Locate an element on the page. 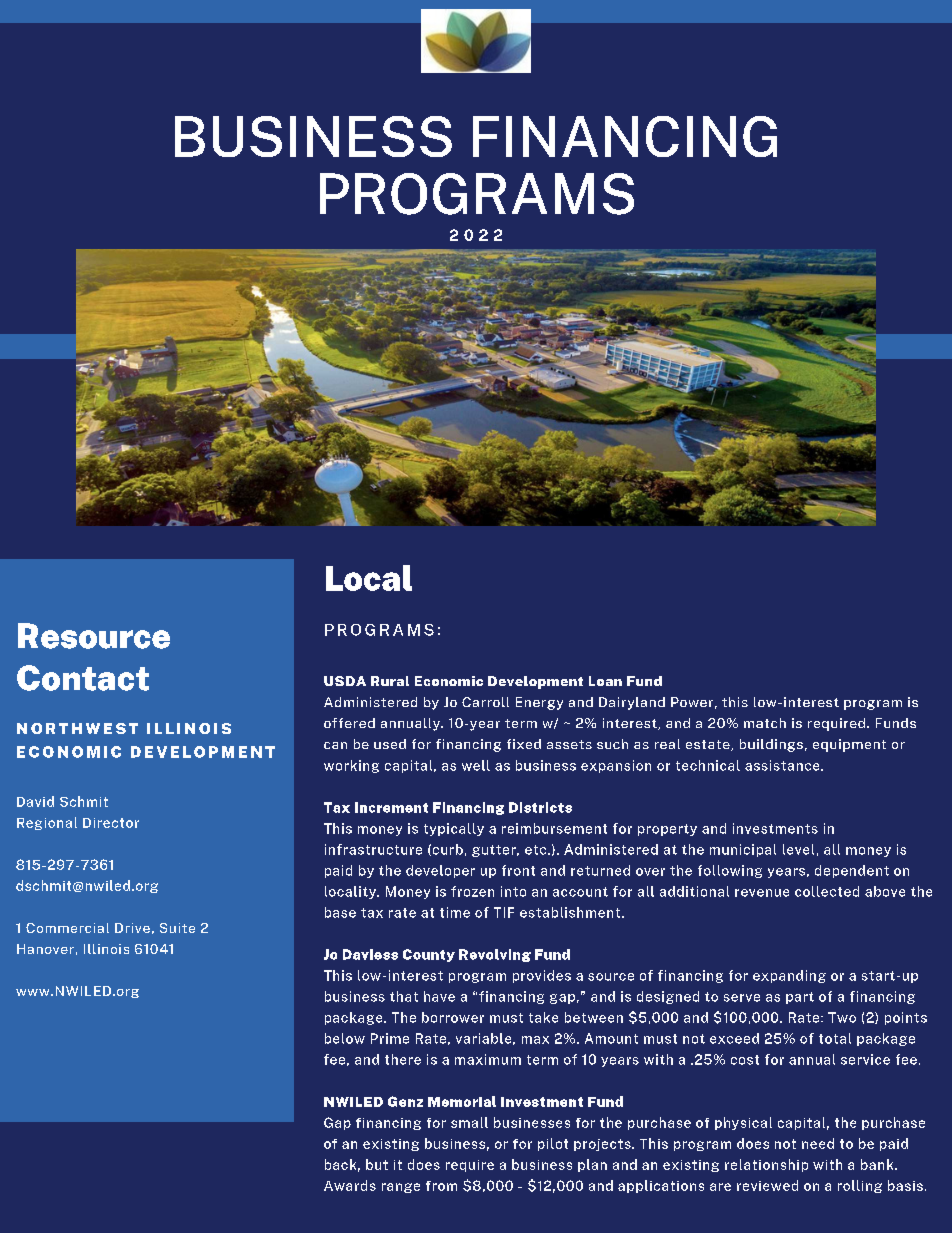 This document has height=1233, width=952. time is located at coordinates (455, 912).
